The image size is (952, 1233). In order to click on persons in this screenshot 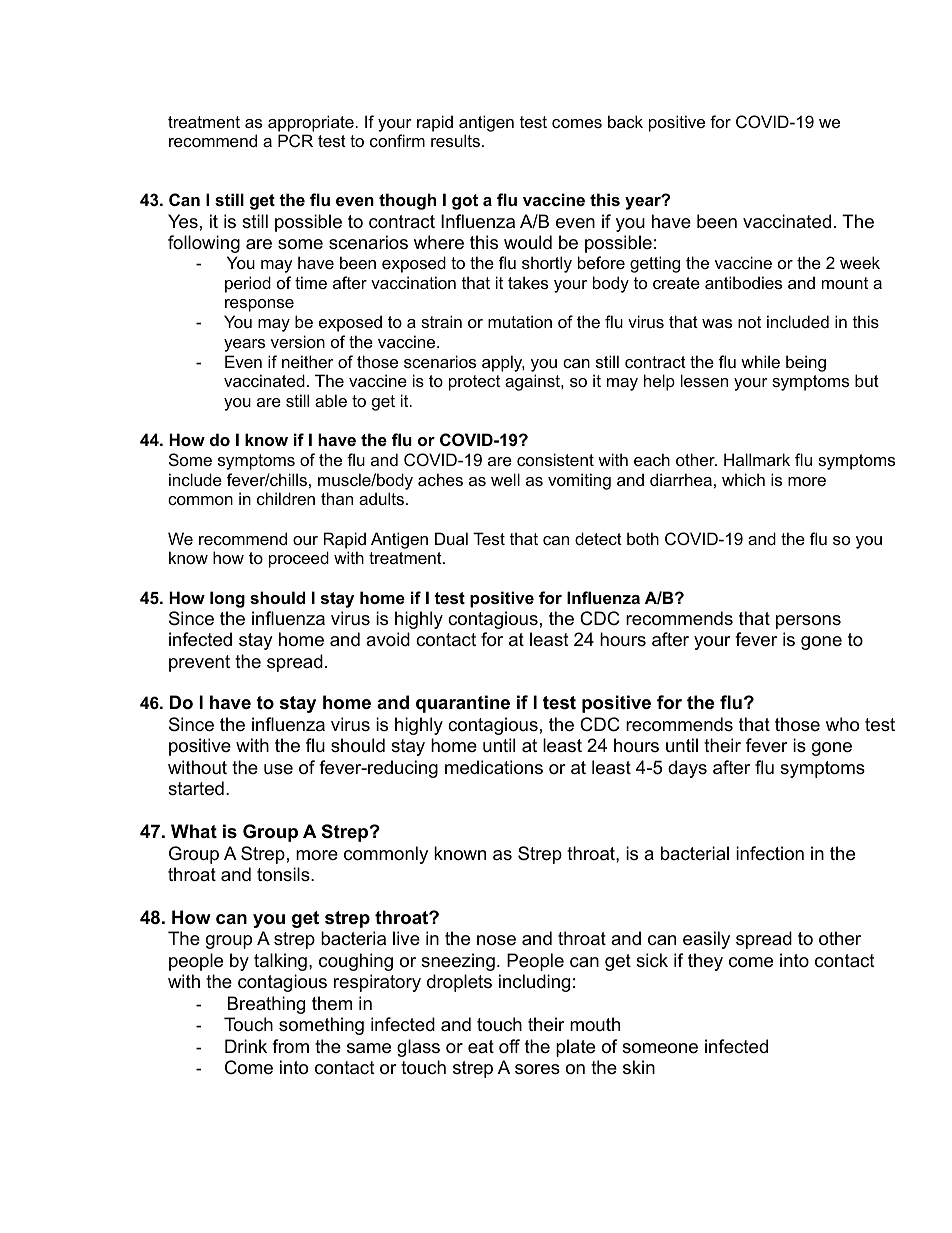, I will do `click(808, 622)`.
